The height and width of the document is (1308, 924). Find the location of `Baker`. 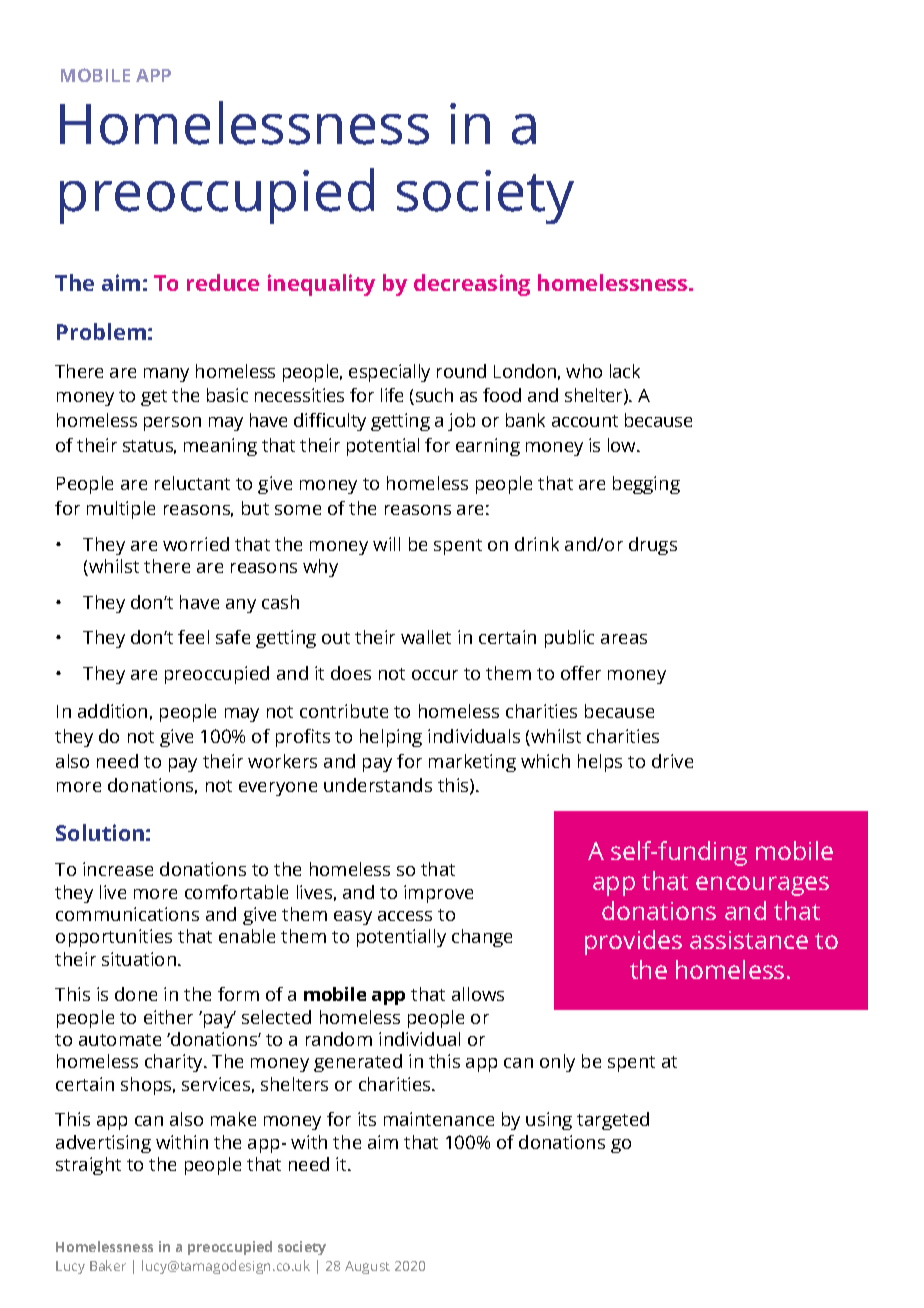

Baker is located at coordinates (108, 1265).
